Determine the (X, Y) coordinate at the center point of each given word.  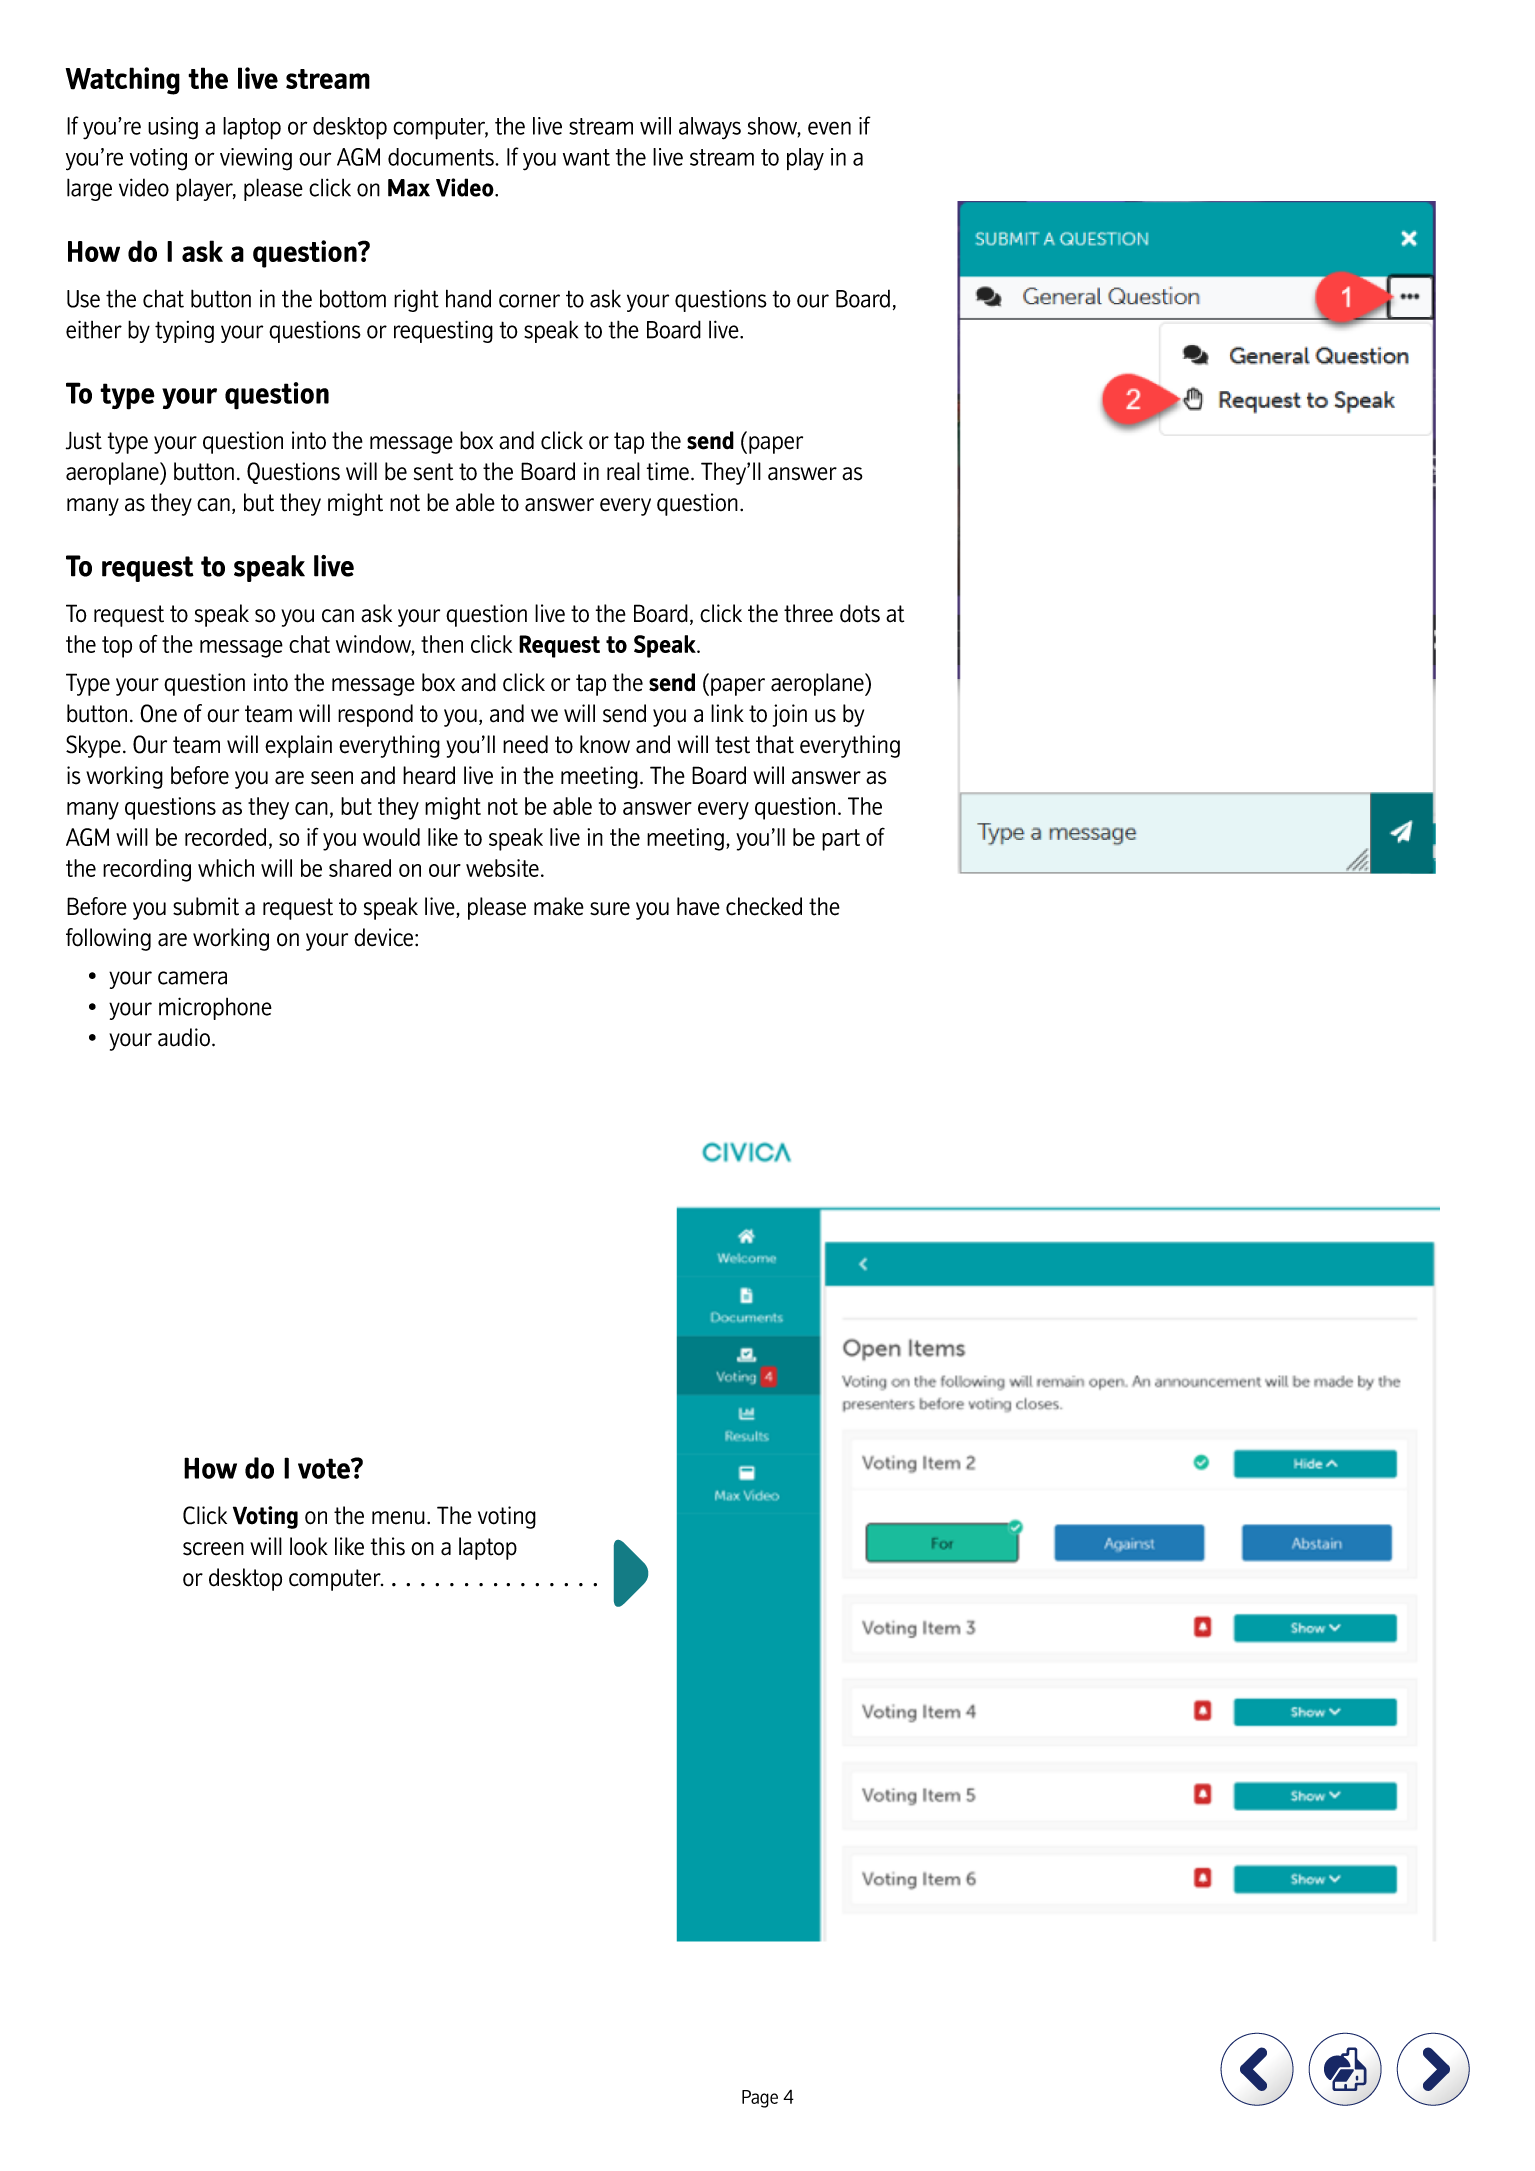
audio (185, 1037)
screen (213, 1549)
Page (760, 2099)
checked (764, 906)
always (710, 128)
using (173, 128)
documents (442, 157)
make (559, 906)
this (388, 1546)
